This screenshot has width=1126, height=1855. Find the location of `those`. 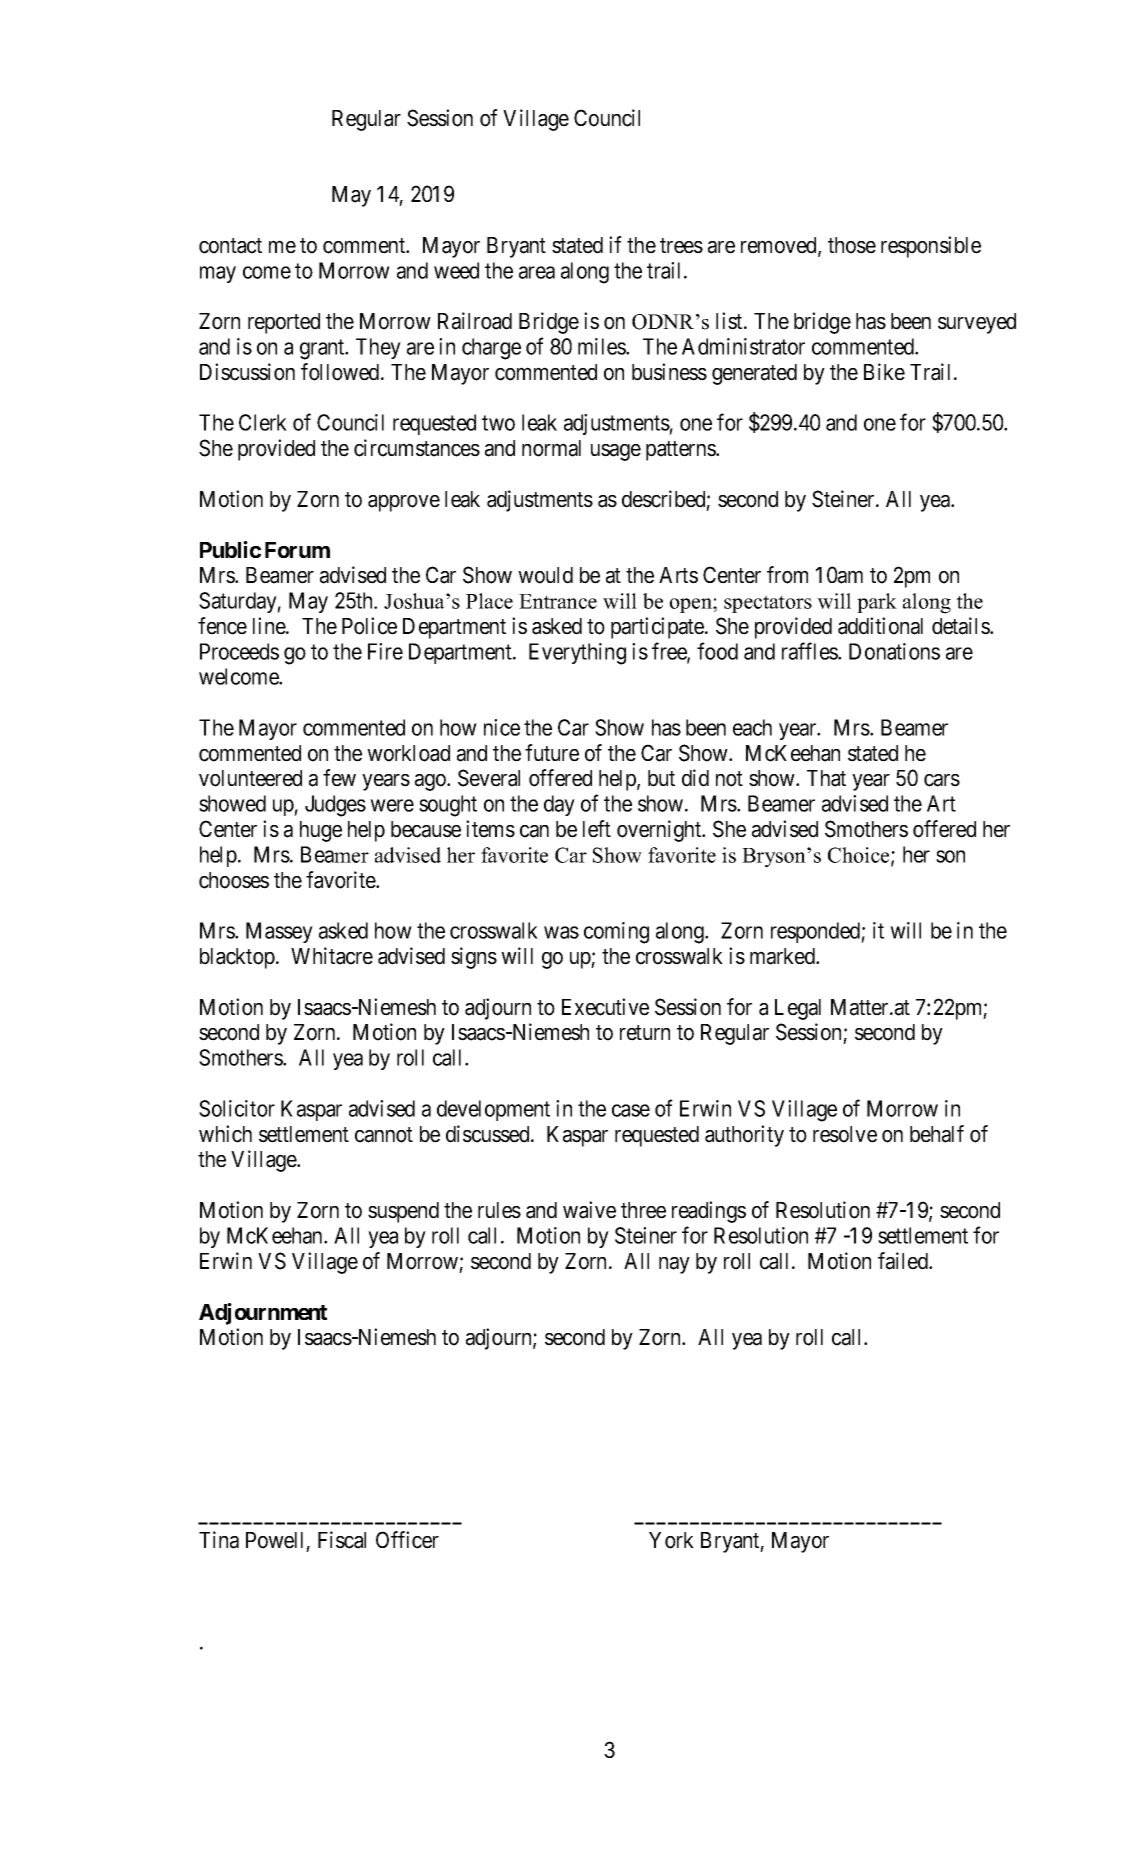

those is located at coordinates (852, 245).
